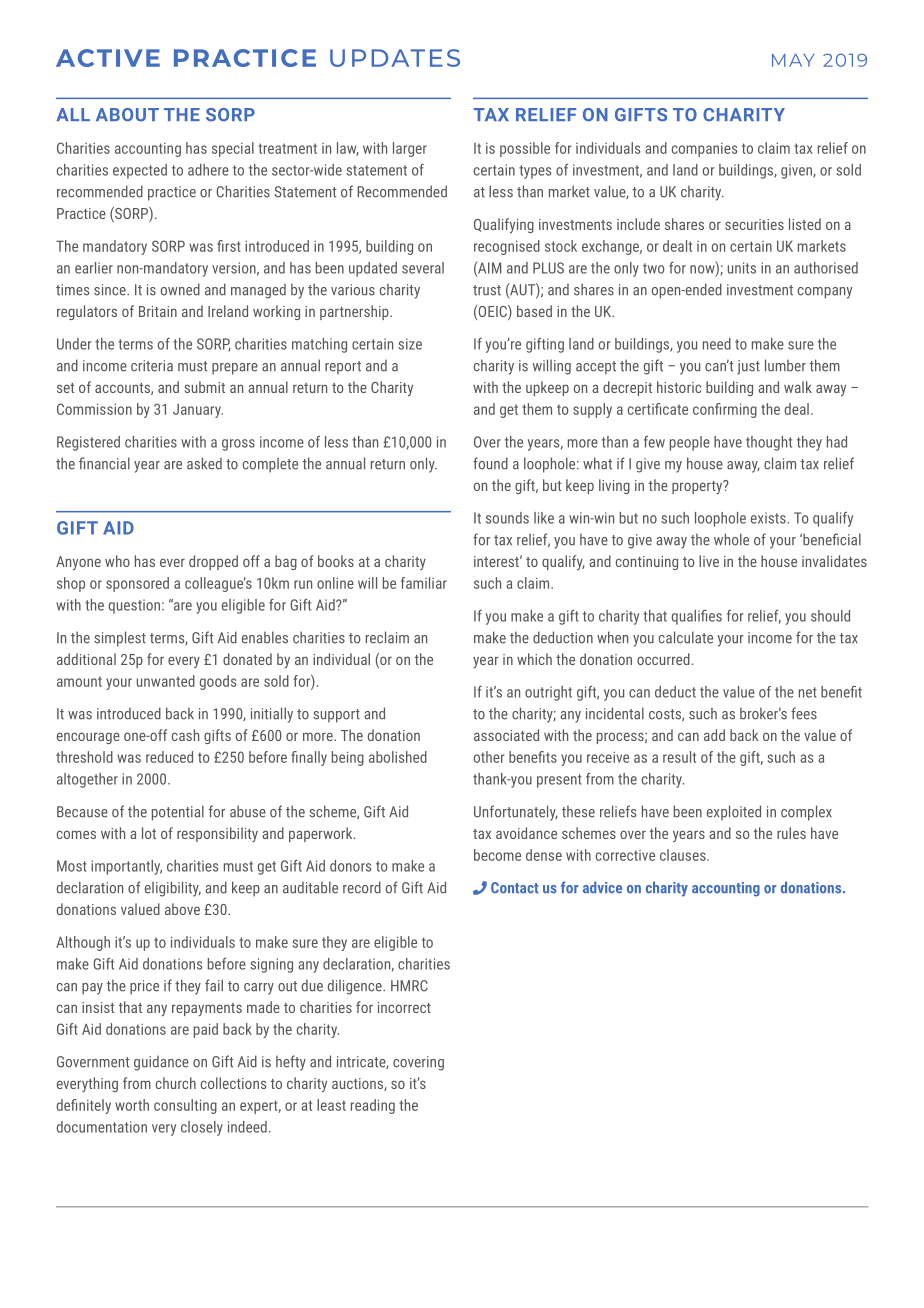 Image resolution: width=924 pixels, height=1308 pixels. I want to click on MAY, so click(793, 60).
